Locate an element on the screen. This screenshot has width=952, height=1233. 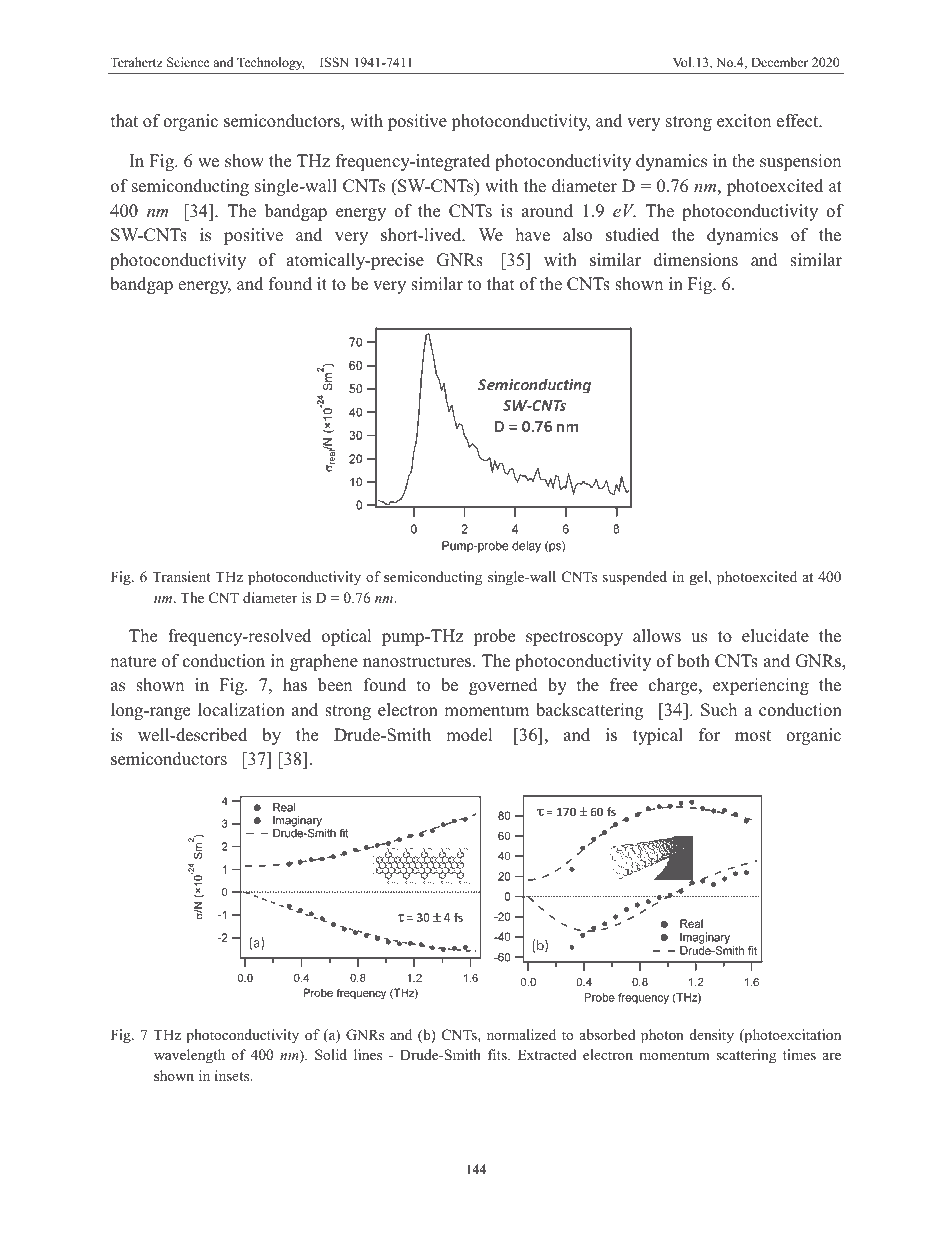
ISSN is located at coordinates (334, 62).
